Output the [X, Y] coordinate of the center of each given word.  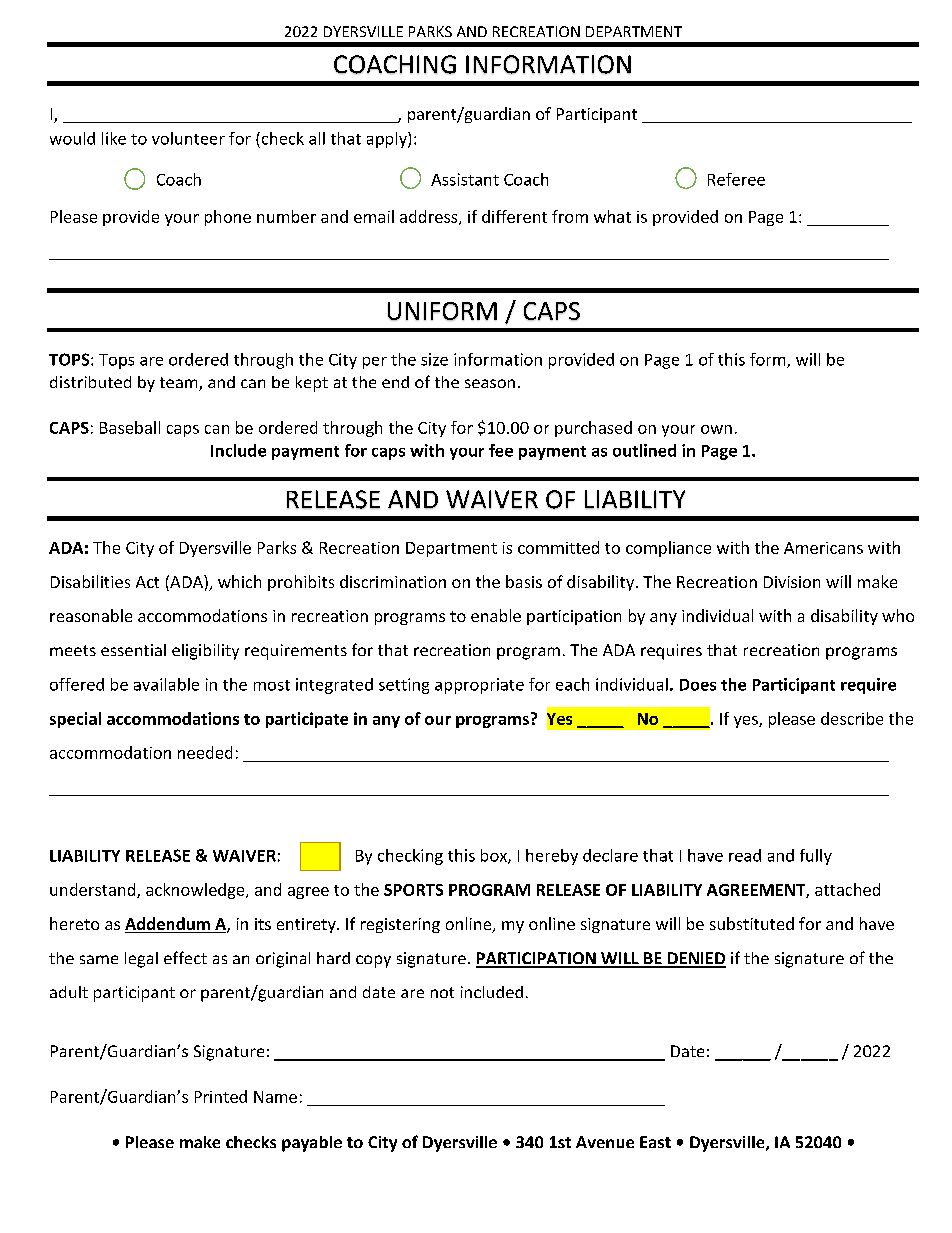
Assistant [465, 179]
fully [816, 857]
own [716, 429]
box [495, 856]
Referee [736, 179]
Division [792, 582]
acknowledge [196, 891]
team [180, 384]
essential [133, 650]
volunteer [188, 138]
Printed [221, 1096]
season [490, 383]
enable [496, 615]
